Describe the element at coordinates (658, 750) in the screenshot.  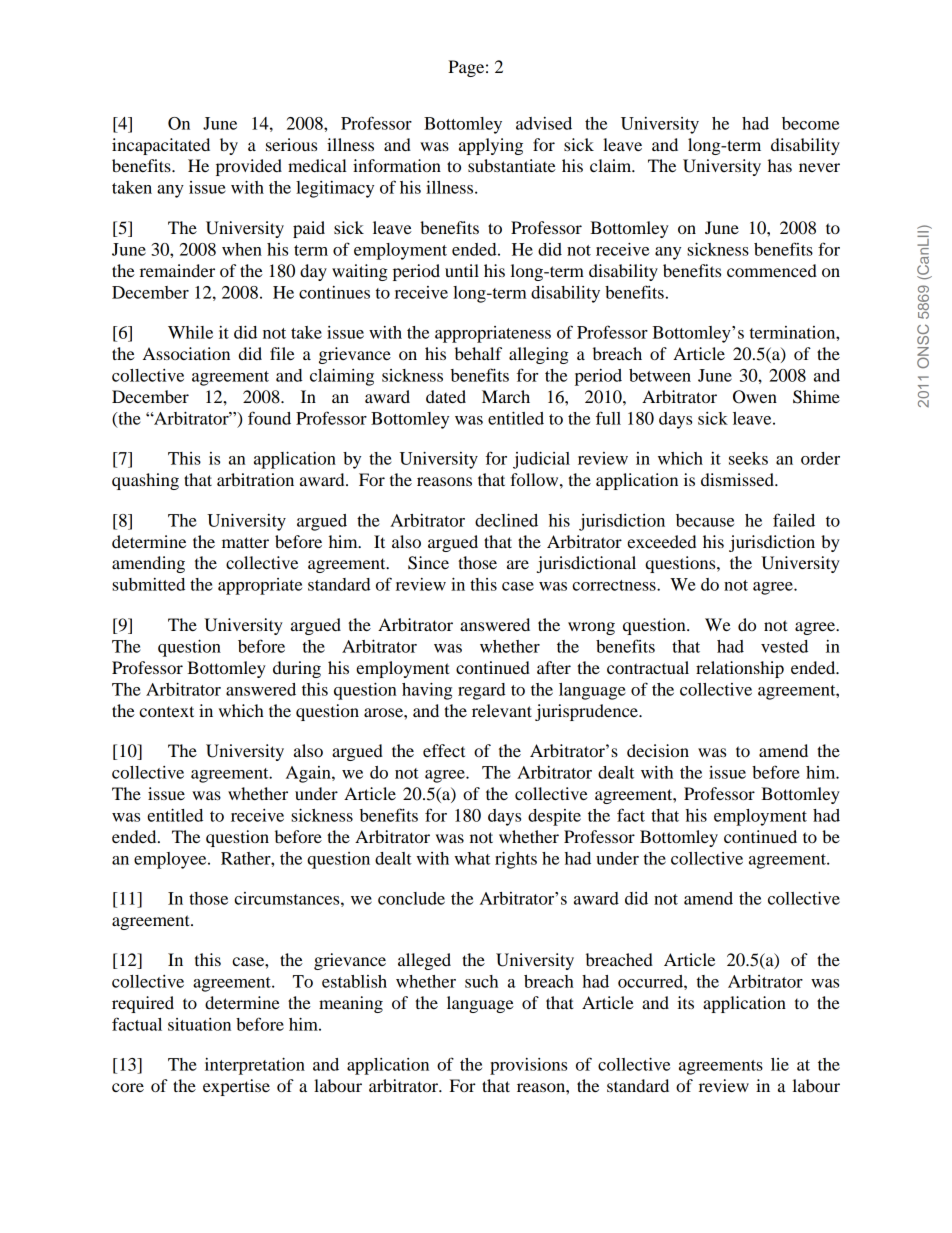
I see `decision` at that location.
